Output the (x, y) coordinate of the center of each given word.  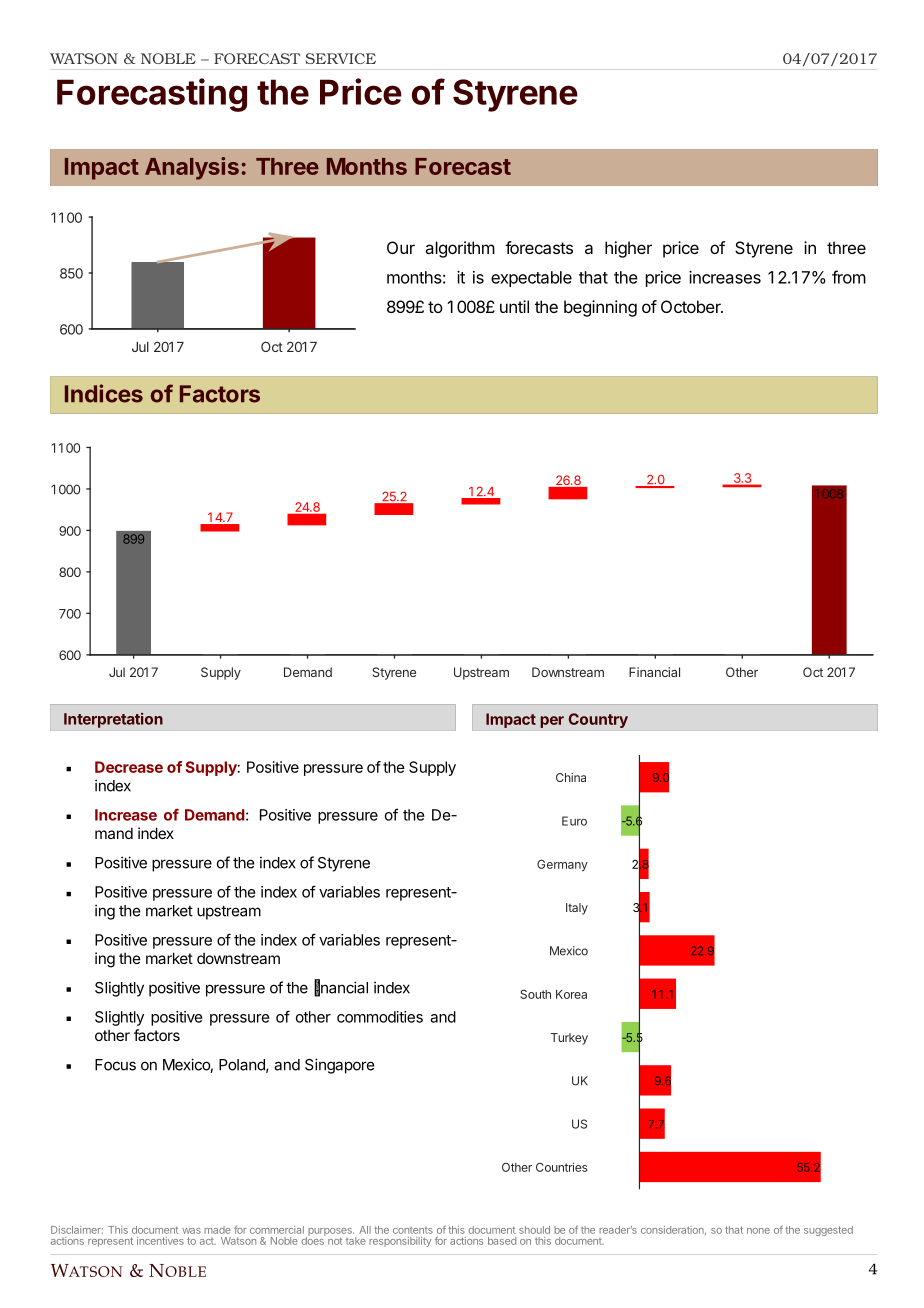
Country (598, 720)
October (692, 306)
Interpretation (113, 720)
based (502, 1241)
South (535, 994)
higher (628, 249)
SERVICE (340, 58)
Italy (577, 909)
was (191, 1231)
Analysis (192, 168)
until (514, 306)
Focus (115, 1065)
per (552, 722)
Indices (104, 393)
